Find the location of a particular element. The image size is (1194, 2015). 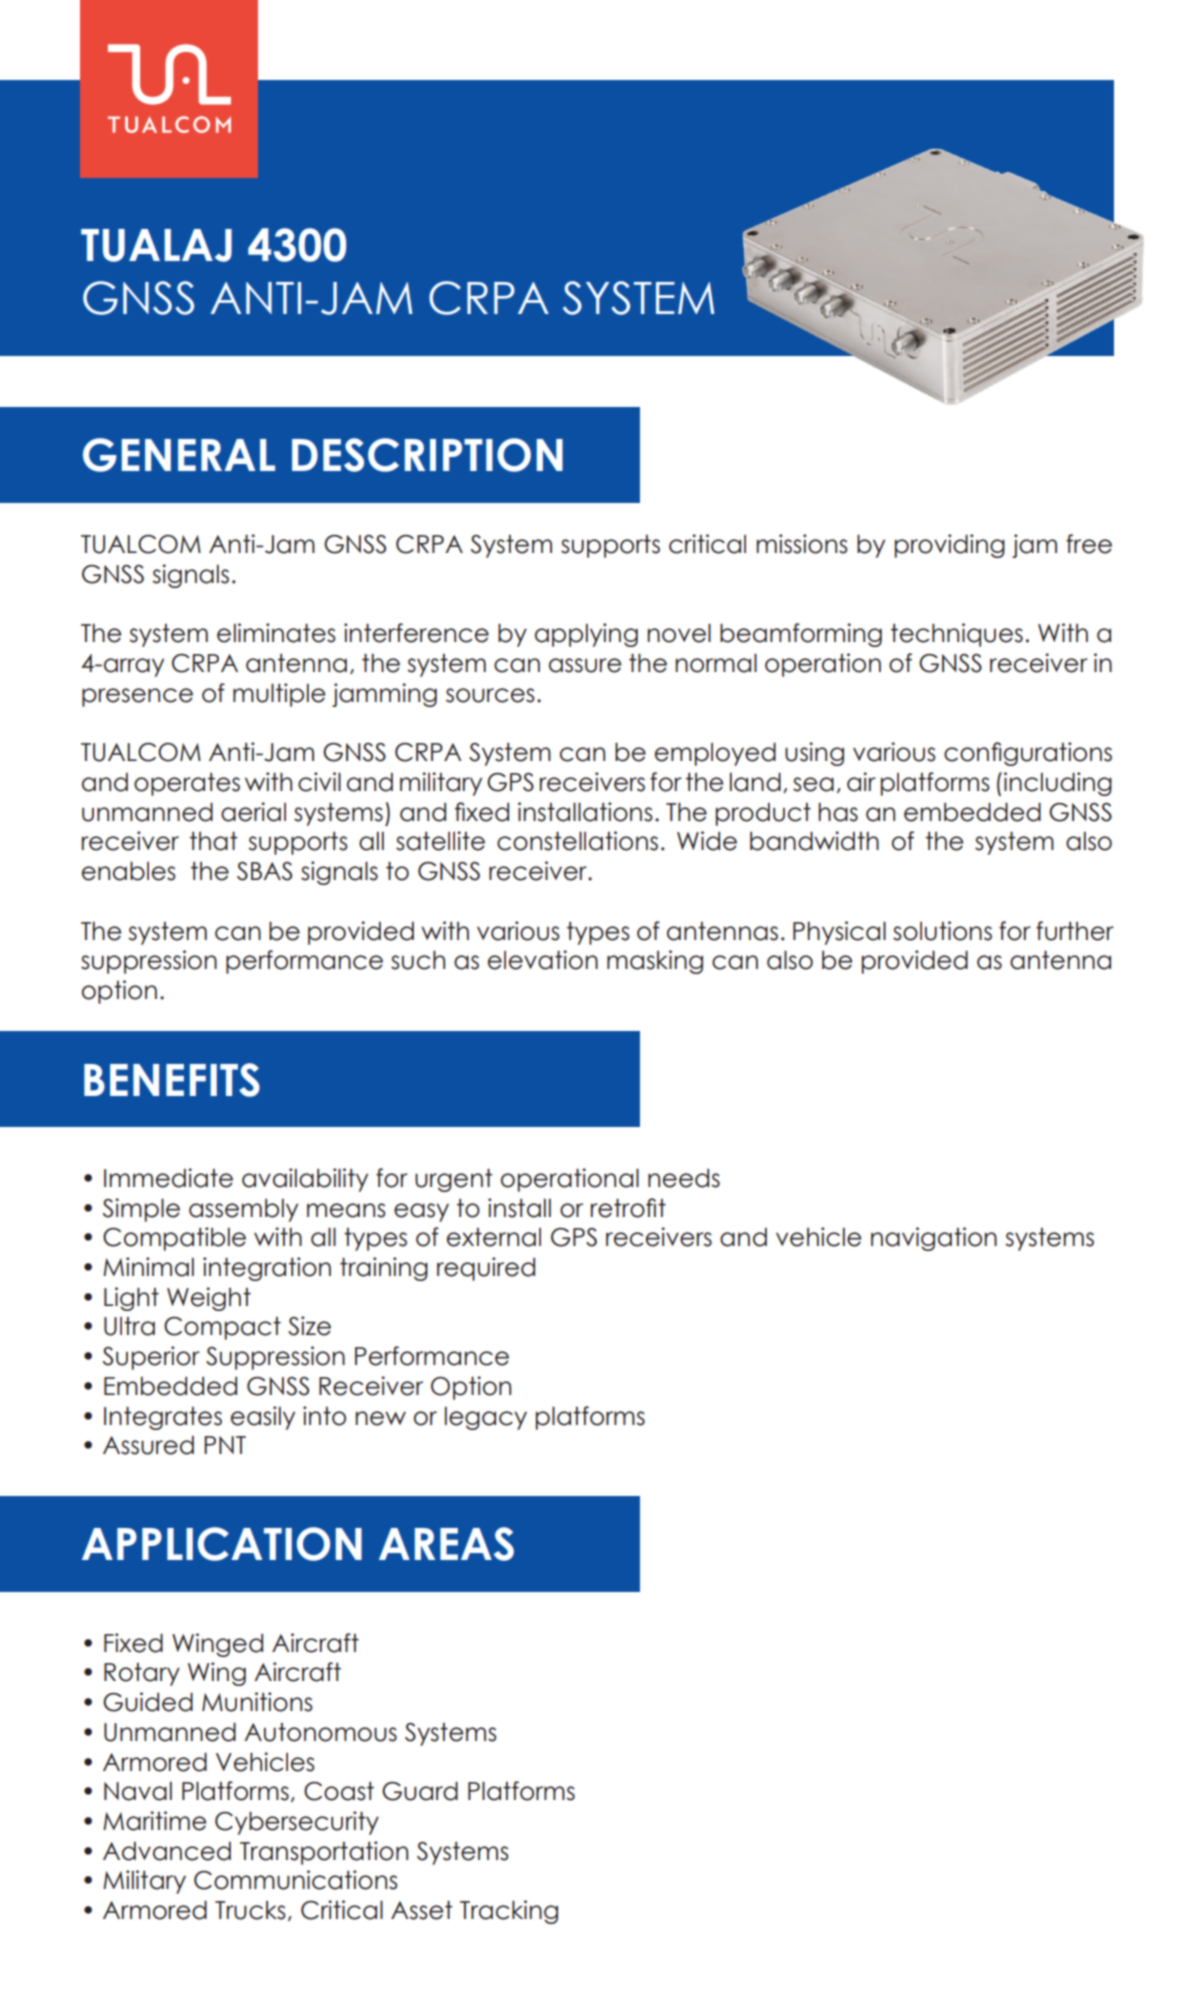

navigation is located at coordinates (934, 1239).
